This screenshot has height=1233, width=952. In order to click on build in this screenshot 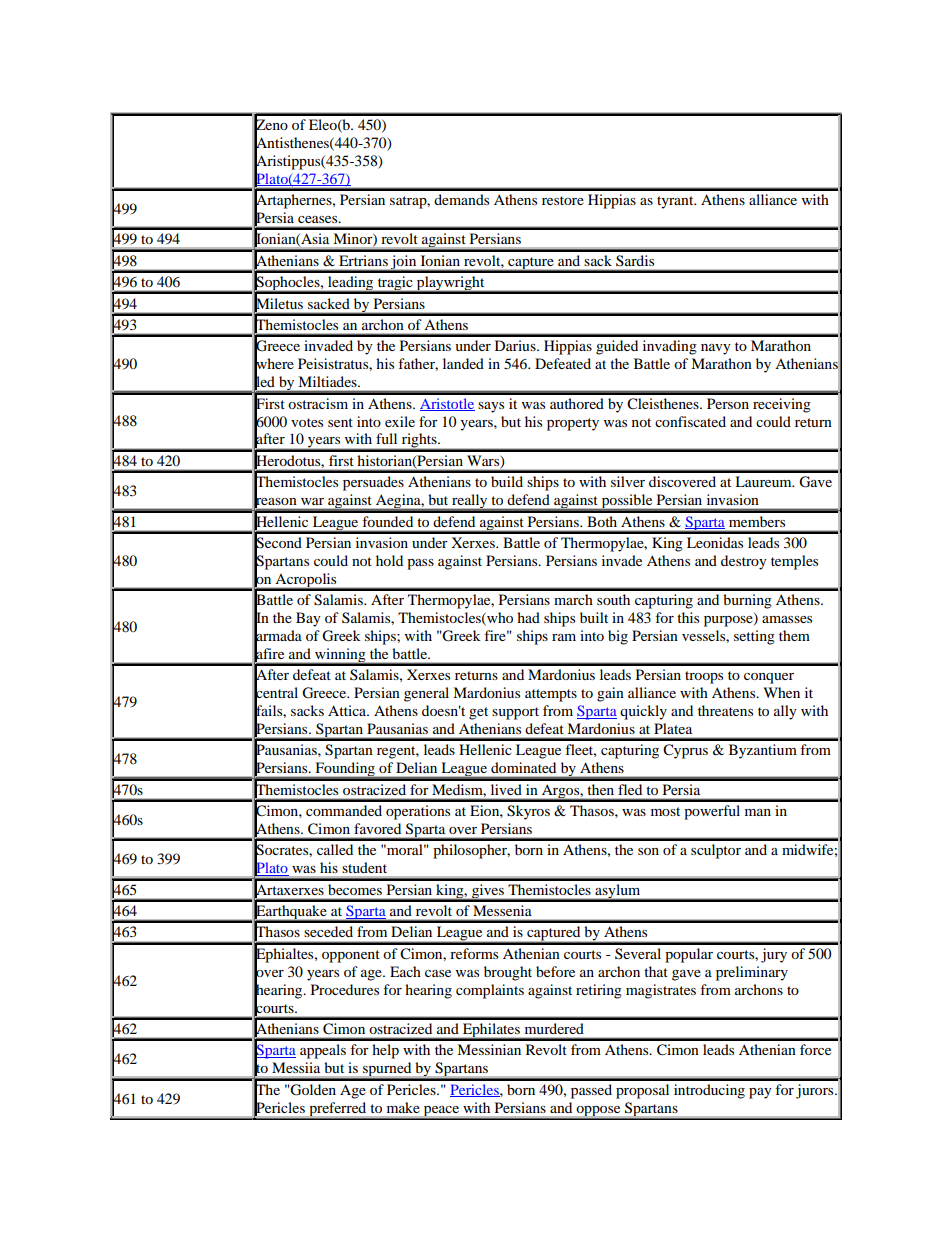, I will do `click(507, 481)`.
